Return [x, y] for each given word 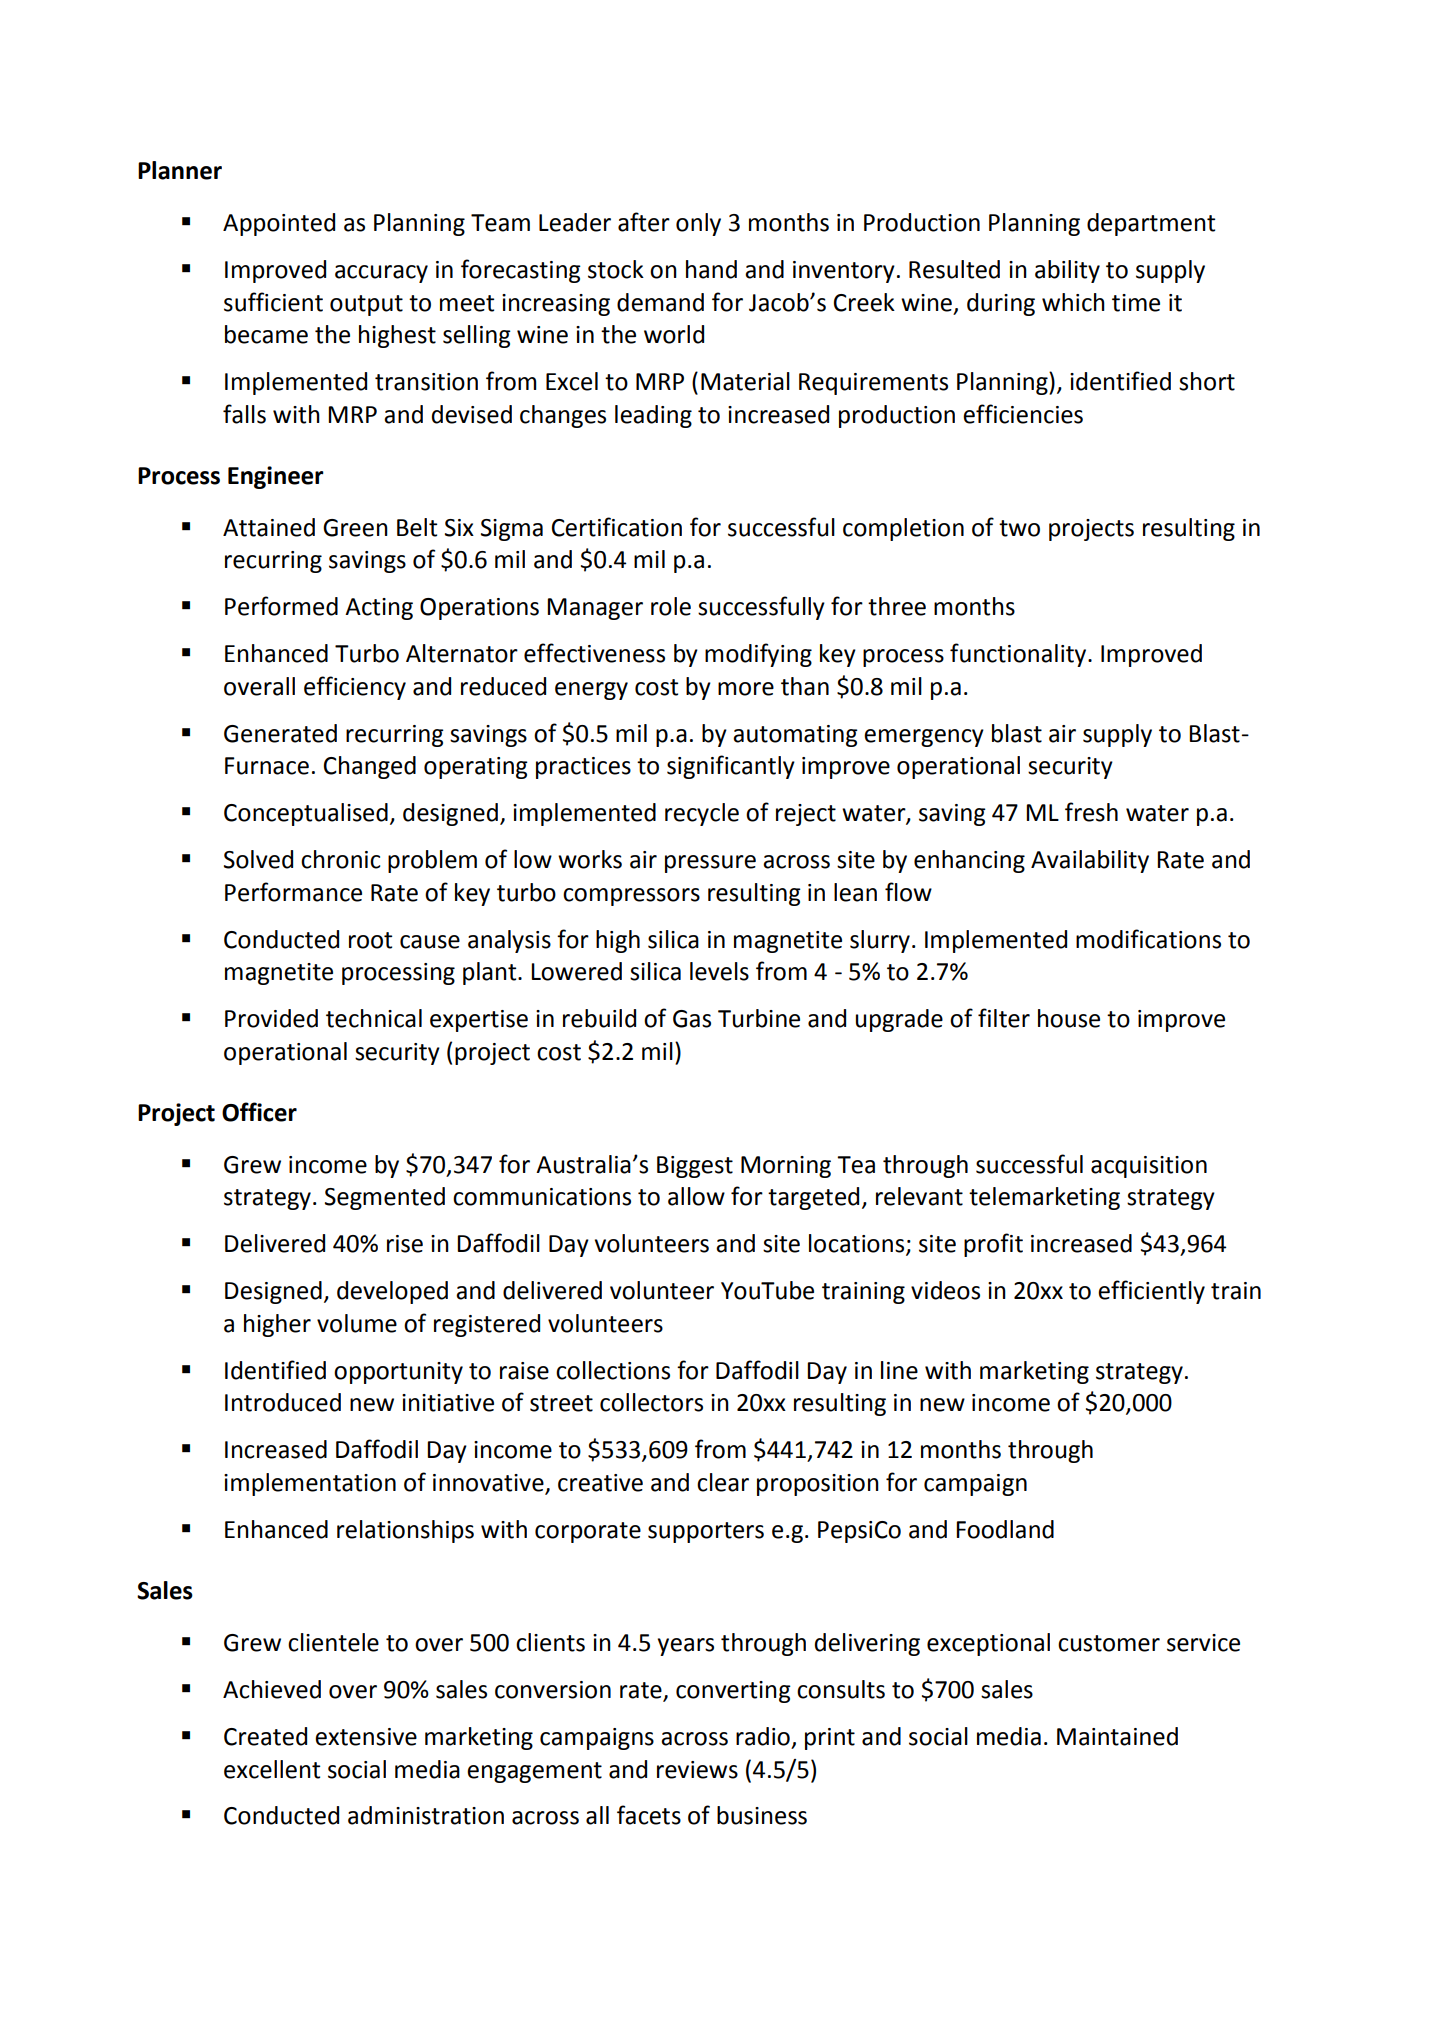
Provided [271, 1018]
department [1151, 224]
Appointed [279, 224]
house [1069, 1018]
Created [265, 1736]
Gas [692, 1019]
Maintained [1117, 1736]
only [698, 224]
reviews [697, 1770]
